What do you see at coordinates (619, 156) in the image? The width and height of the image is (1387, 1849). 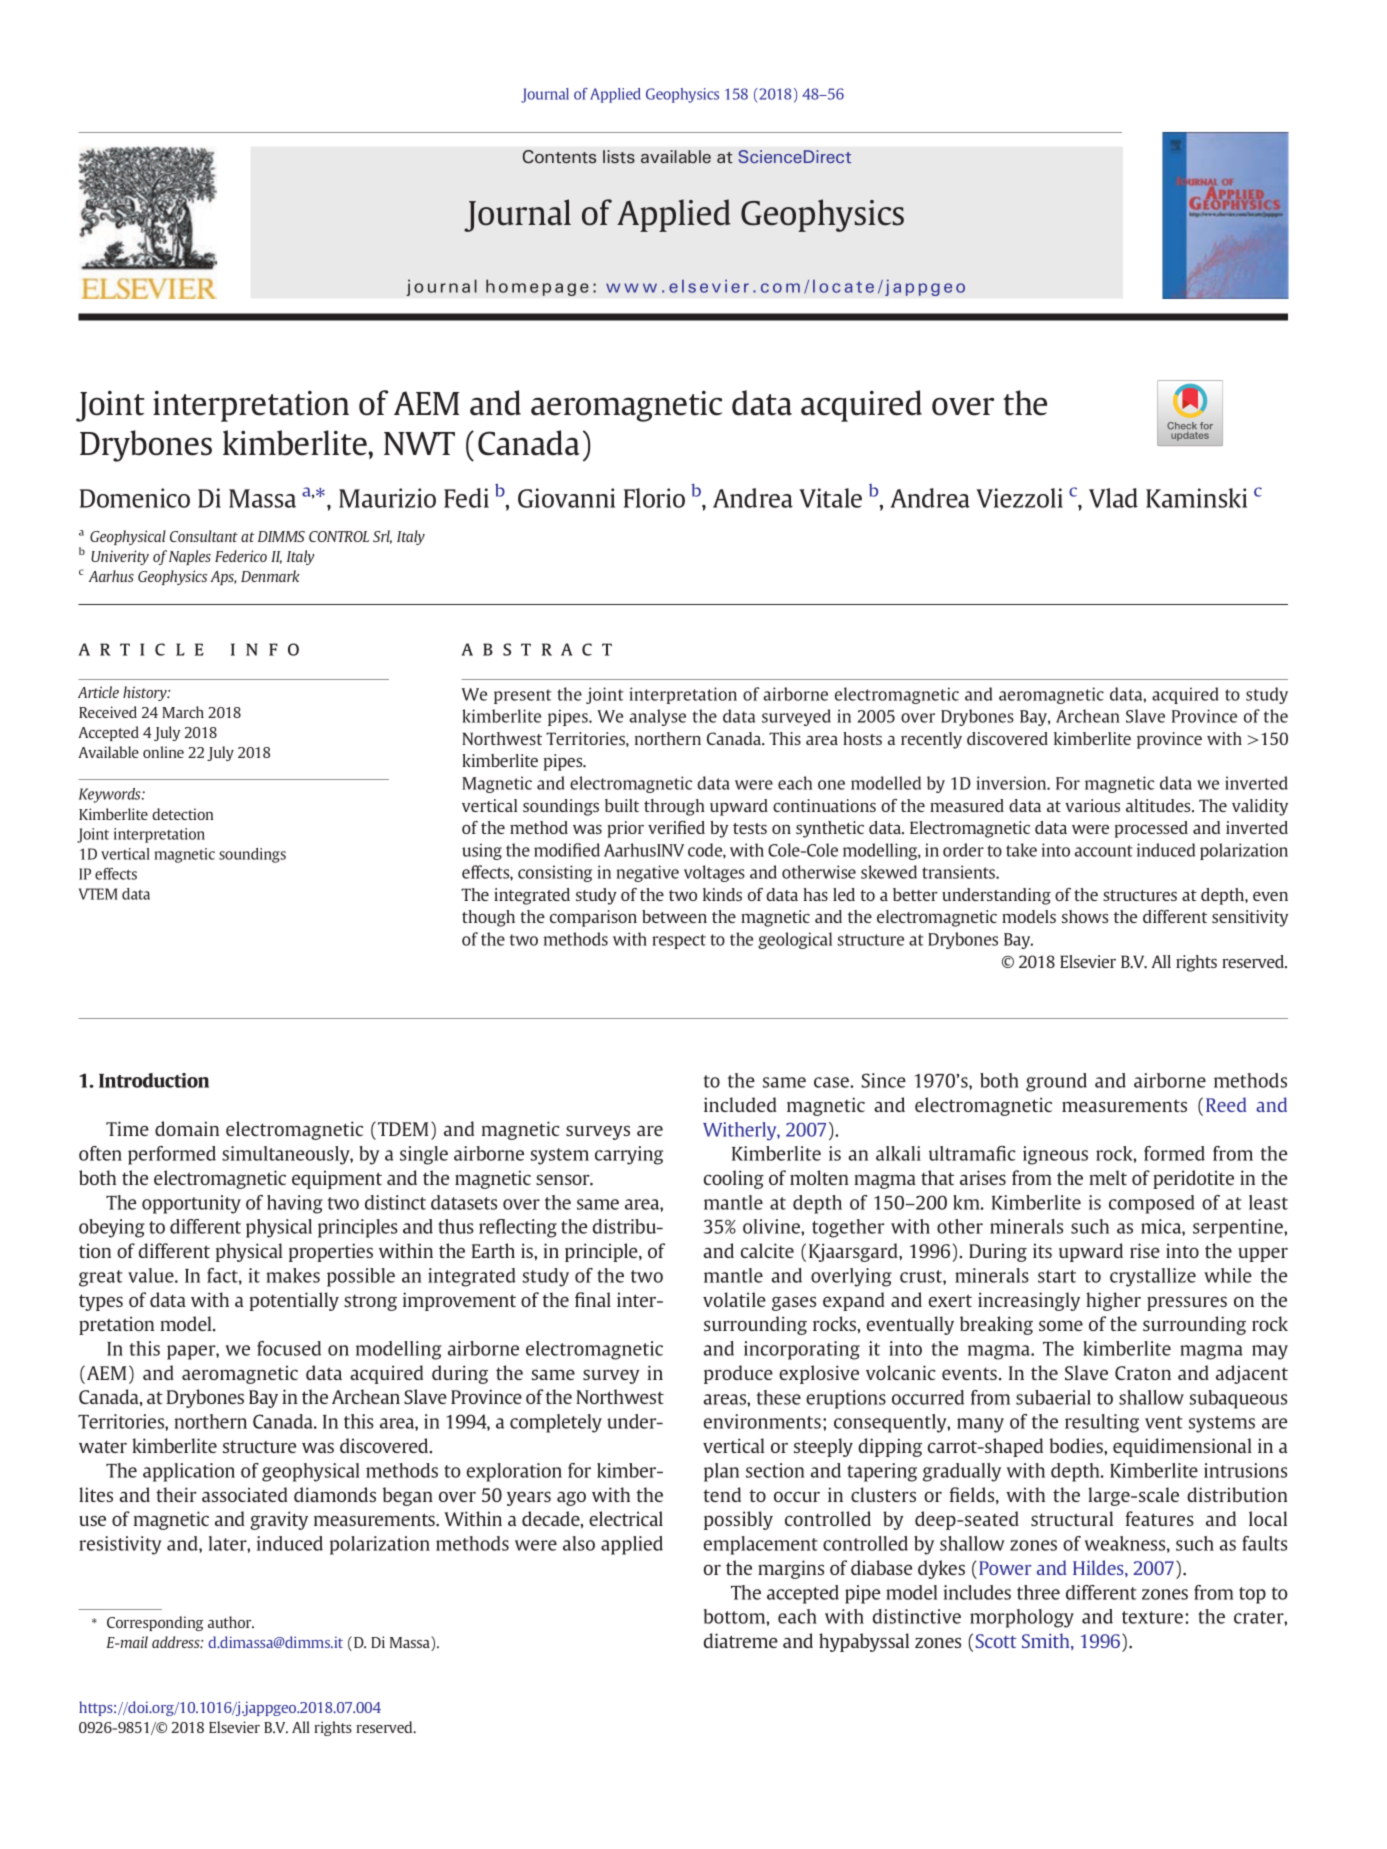 I see `lists` at bounding box center [619, 156].
